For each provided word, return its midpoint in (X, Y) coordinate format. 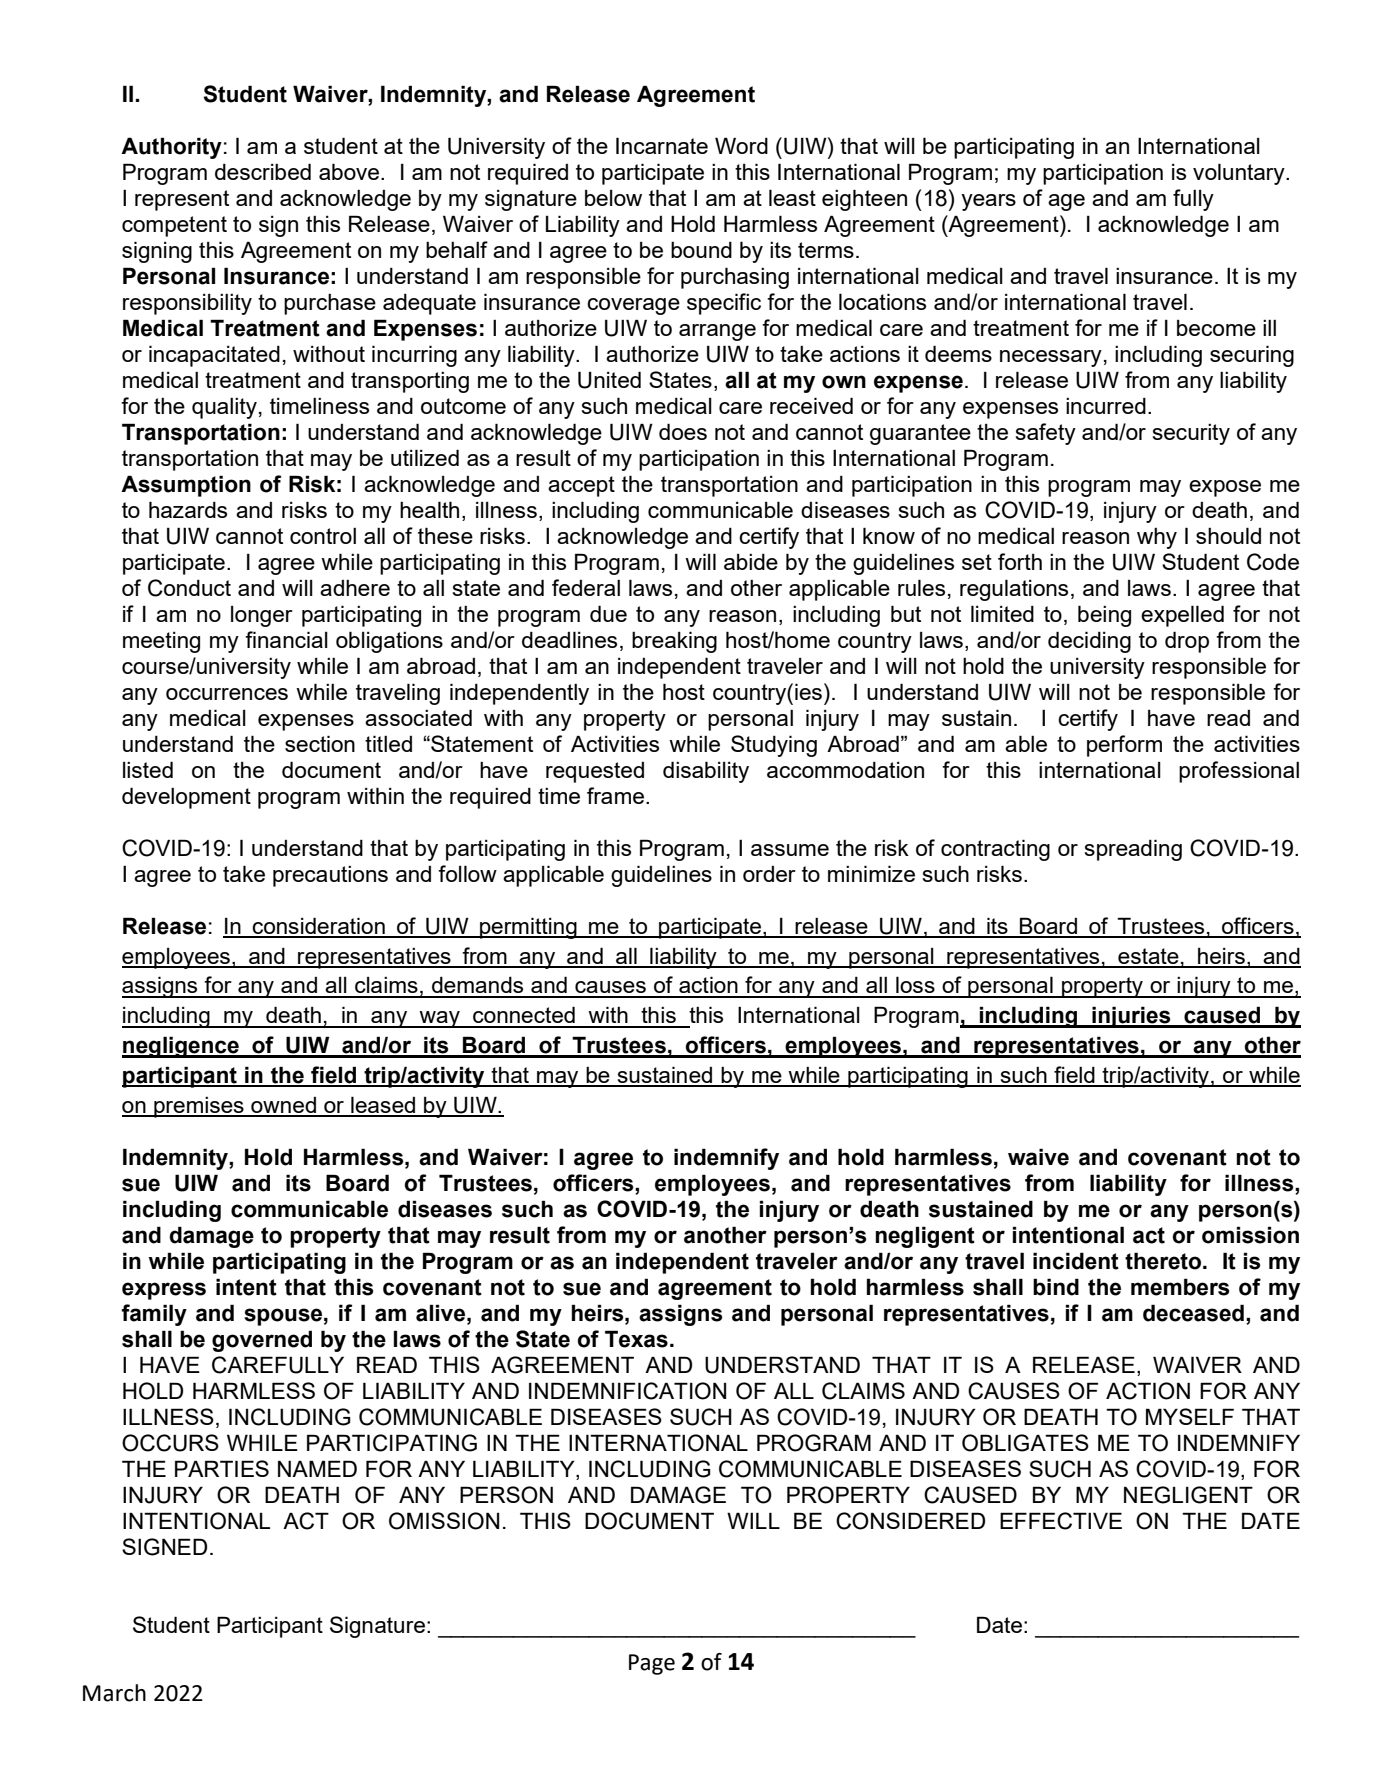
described (263, 171)
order (769, 874)
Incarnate (662, 145)
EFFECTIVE (1061, 1521)
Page (652, 1664)
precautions (330, 876)
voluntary (1240, 174)
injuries (1131, 1017)
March (114, 1693)
